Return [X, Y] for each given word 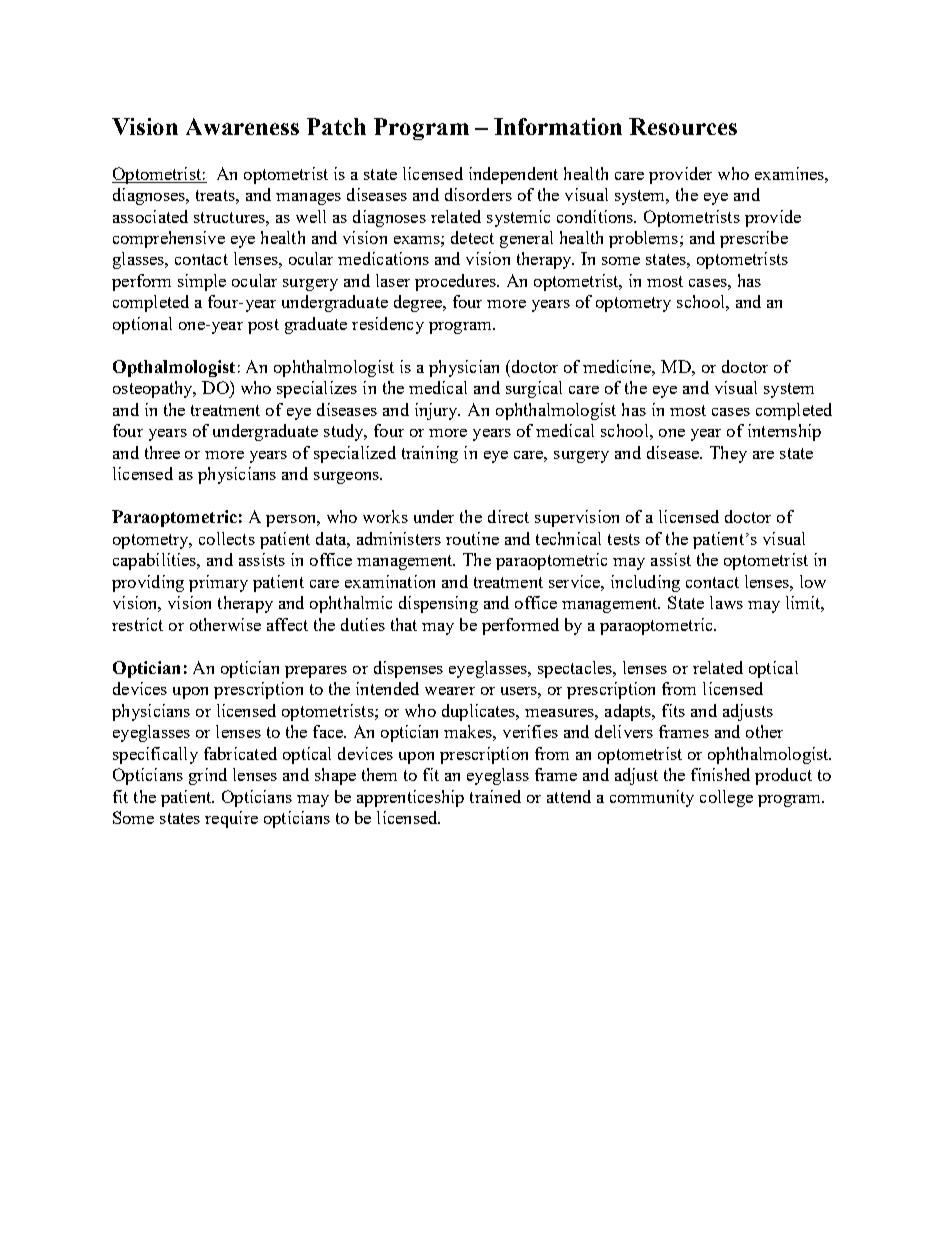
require [231, 819]
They [728, 454]
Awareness [242, 126]
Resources [683, 126]
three [162, 452]
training [430, 454]
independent [513, 175]
